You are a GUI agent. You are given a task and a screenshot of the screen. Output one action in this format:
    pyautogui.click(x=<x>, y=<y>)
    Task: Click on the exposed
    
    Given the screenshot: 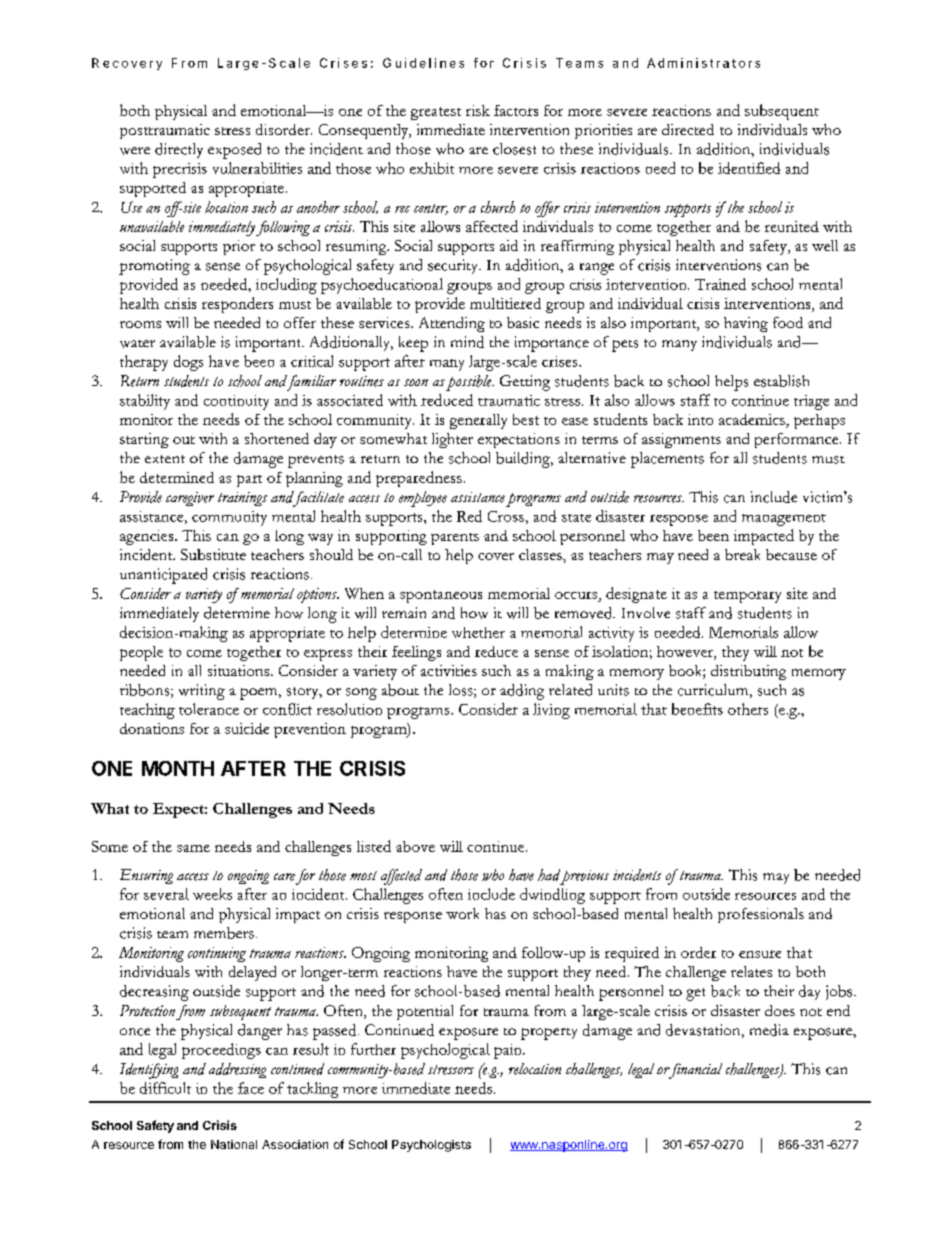 What is the action you would take?
    pyautogui.click(x=234, y=151)
